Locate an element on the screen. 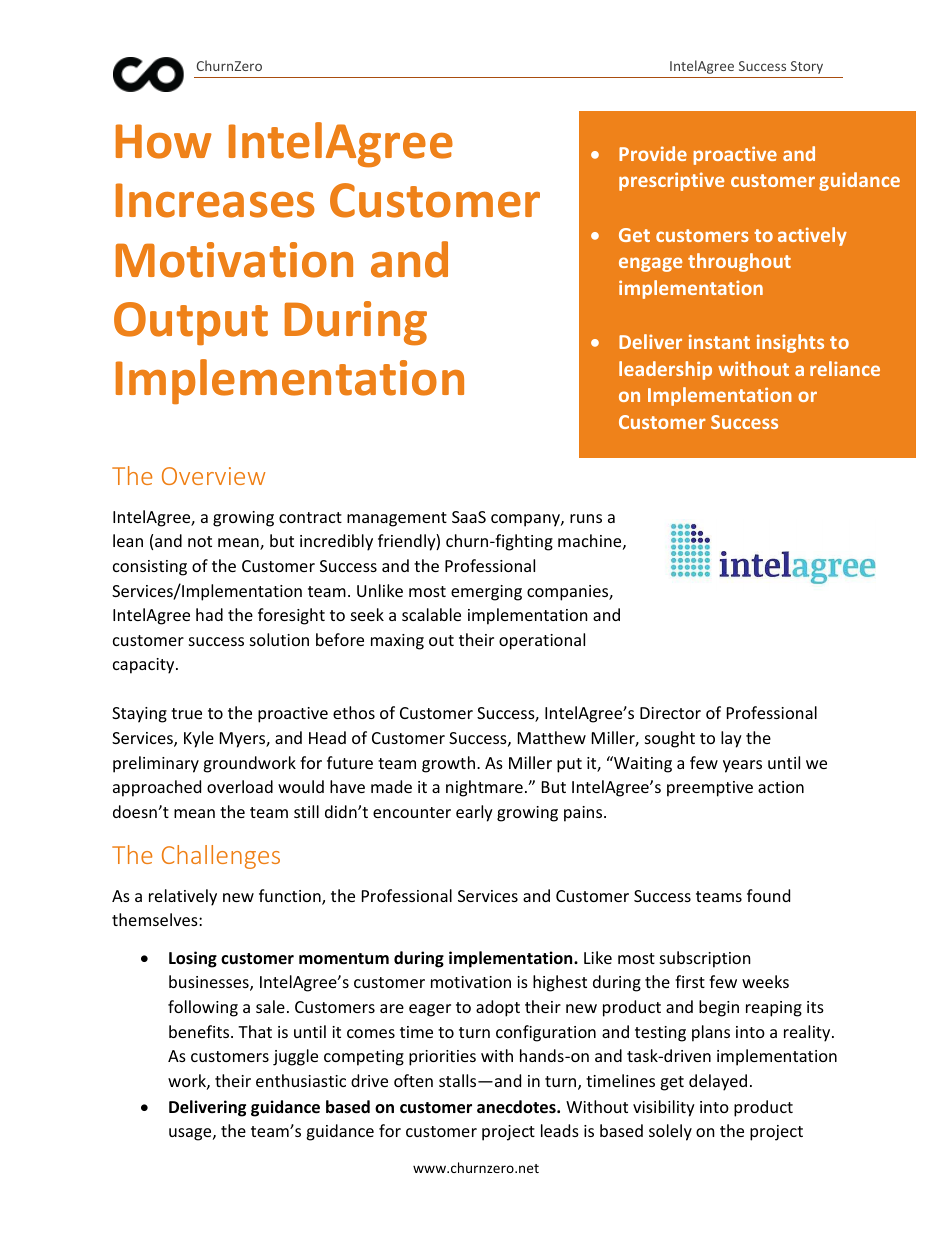  overload is located at coordinates (240, 786).
